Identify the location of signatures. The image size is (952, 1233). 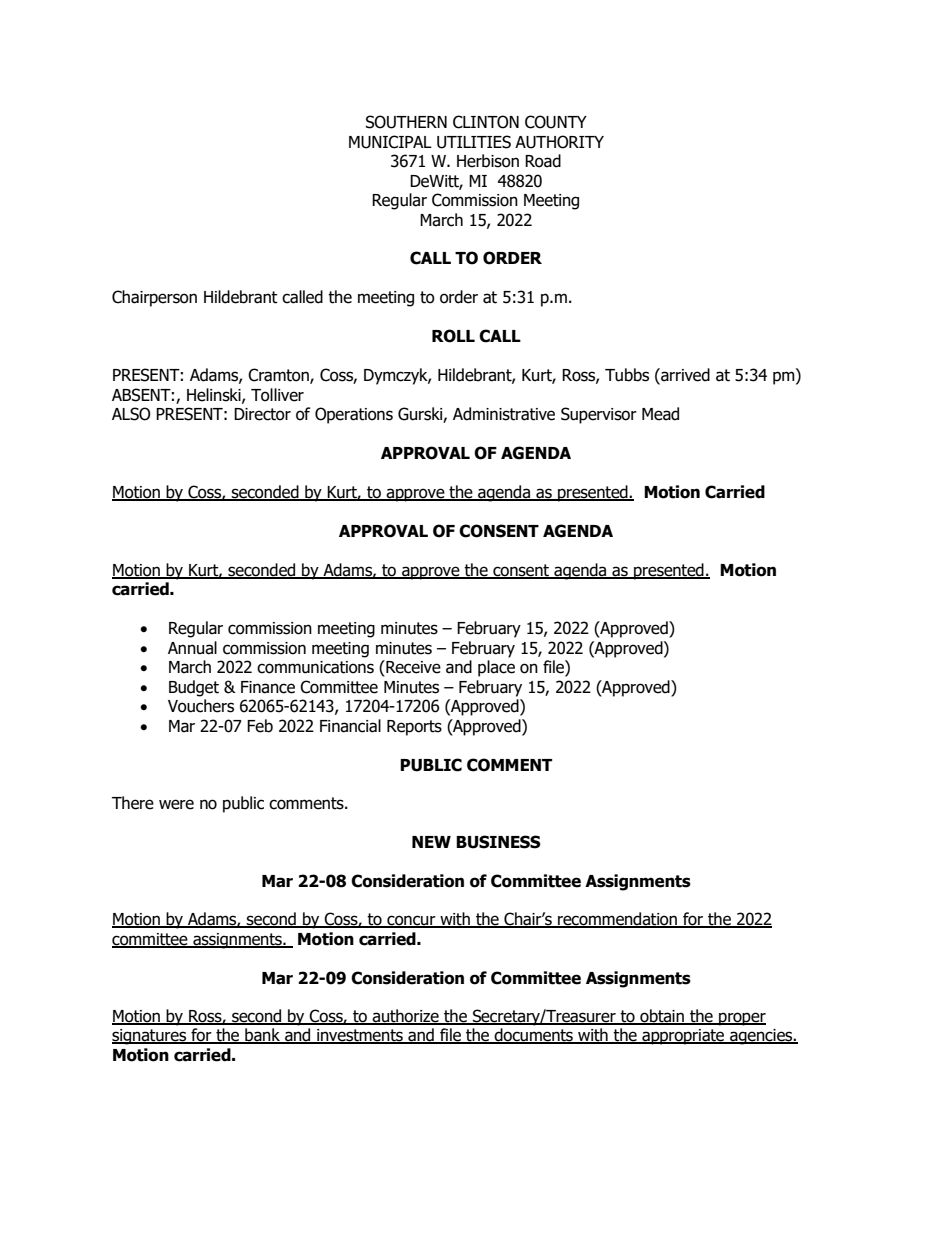
(150, 1037).
